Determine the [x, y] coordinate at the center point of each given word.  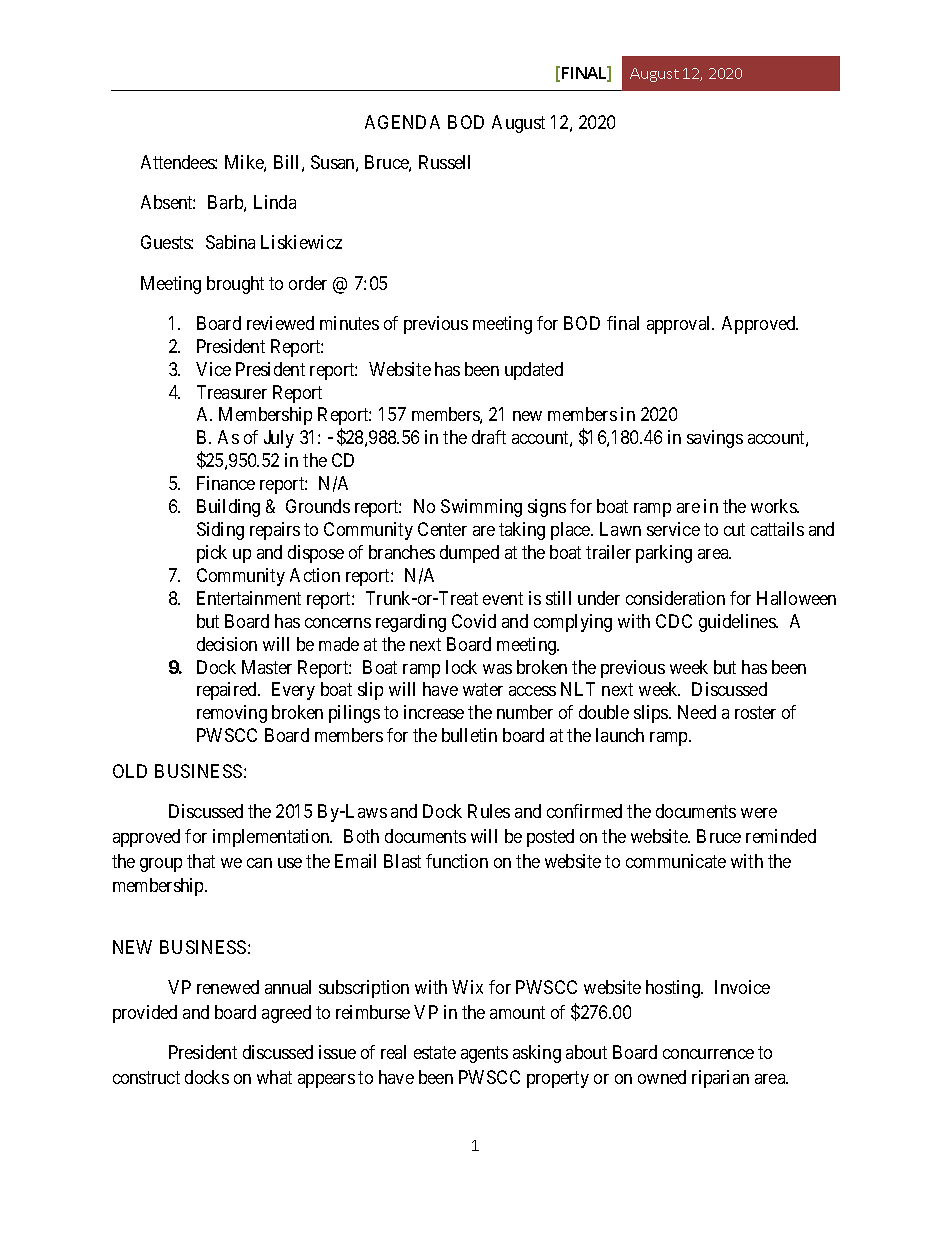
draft [489, 437]
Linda [275, 202]
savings [715, 439]
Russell [444, 162]
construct [146, 1077]
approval [680, 325]
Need [697, 712]
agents [484, 1055]
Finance [226, 483]
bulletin [469, 735]
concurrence [708, 1054]
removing [232, 714]
